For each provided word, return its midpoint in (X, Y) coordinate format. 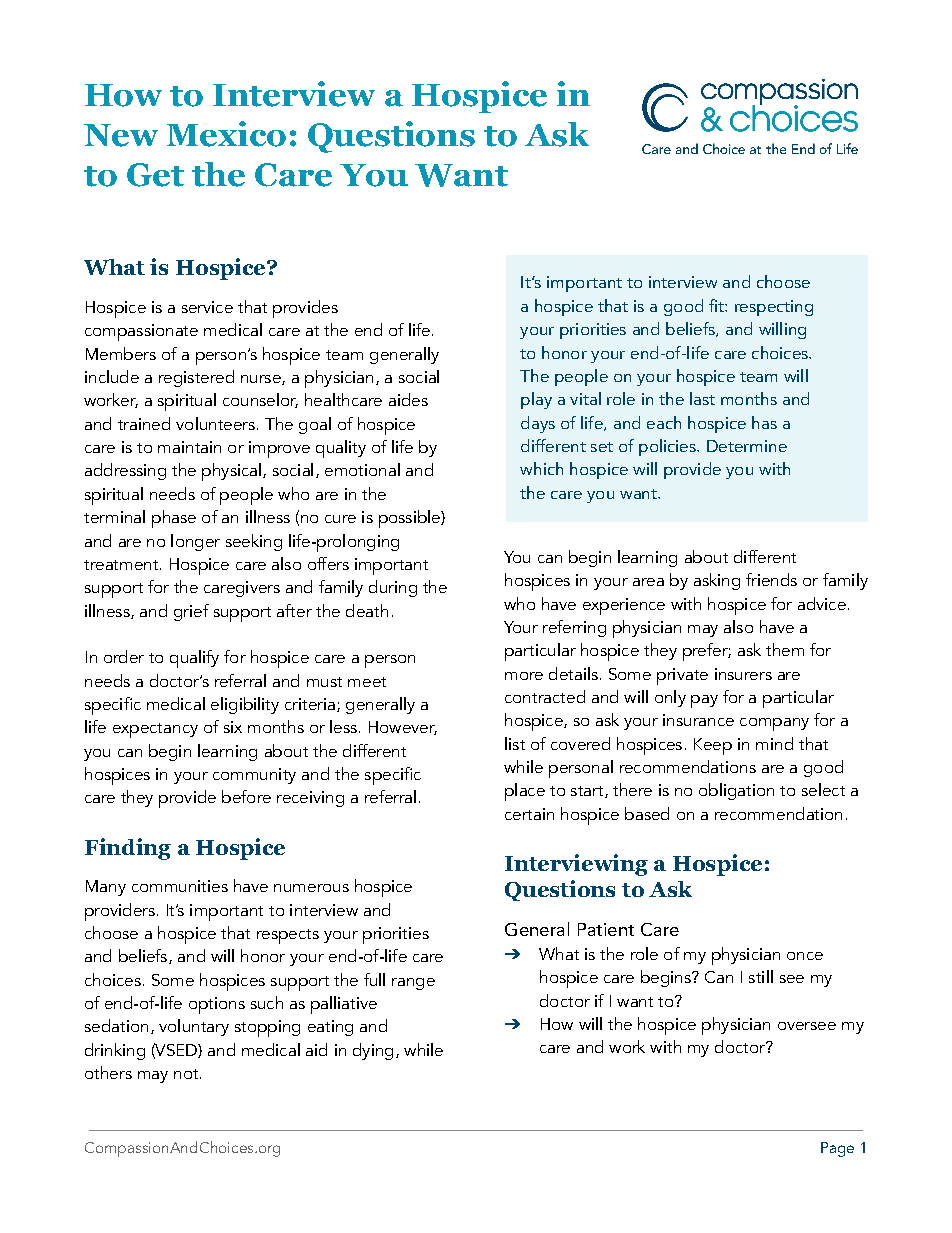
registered (196, 378)
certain (529, 814)
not (187, 1074)
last (702, 398)
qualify (194, 659)
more (524, 676)
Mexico (226, 134)
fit (717, 305)
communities (180, 886)
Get (155, 175)
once (805, 956)
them (785, 649)
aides (408, 399)
